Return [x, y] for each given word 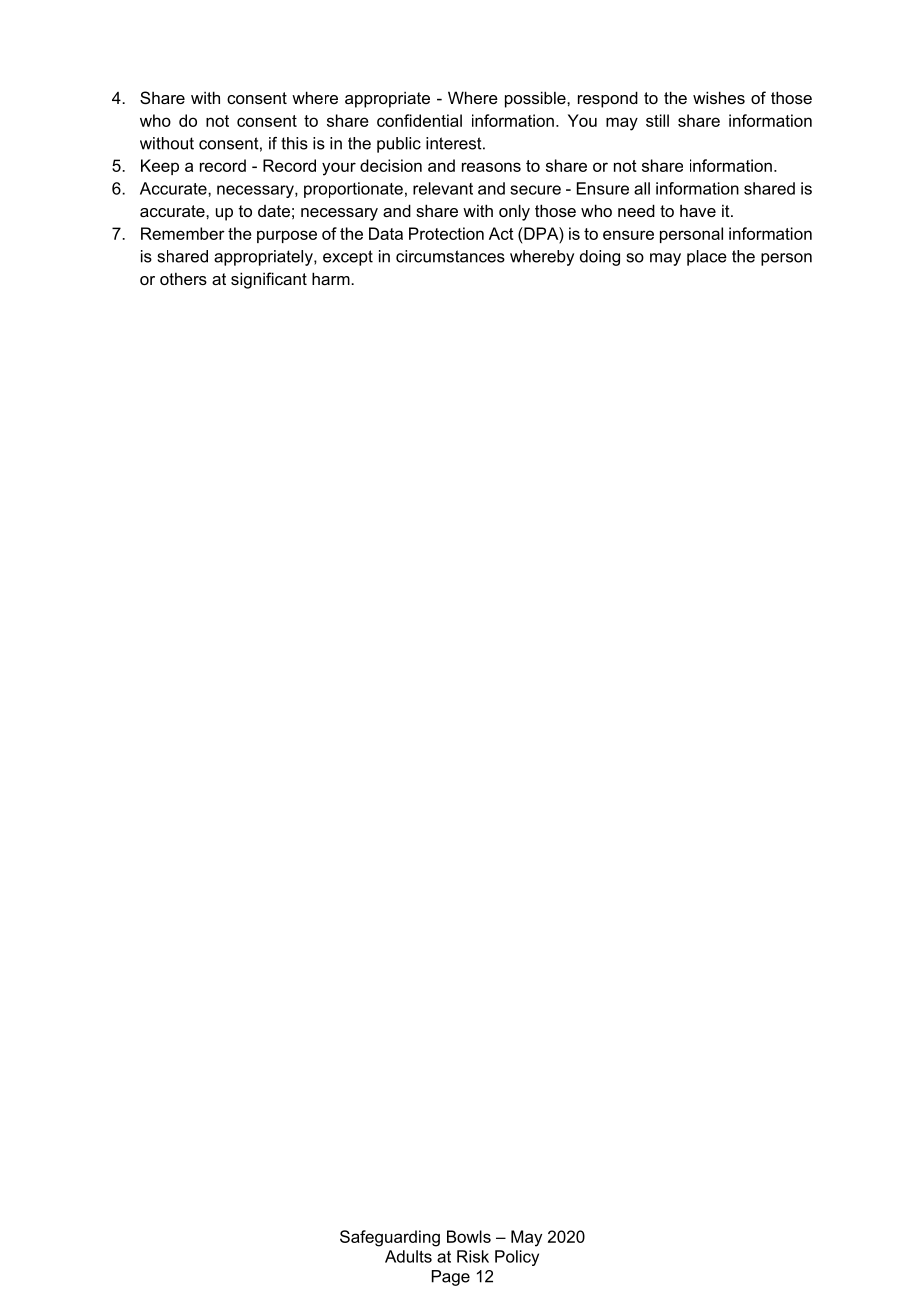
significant [269, 280]
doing [600, 258]
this [294, 143]
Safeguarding [390, 1238]
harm [332, 278]
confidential [419, 120]
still [657, 120]
